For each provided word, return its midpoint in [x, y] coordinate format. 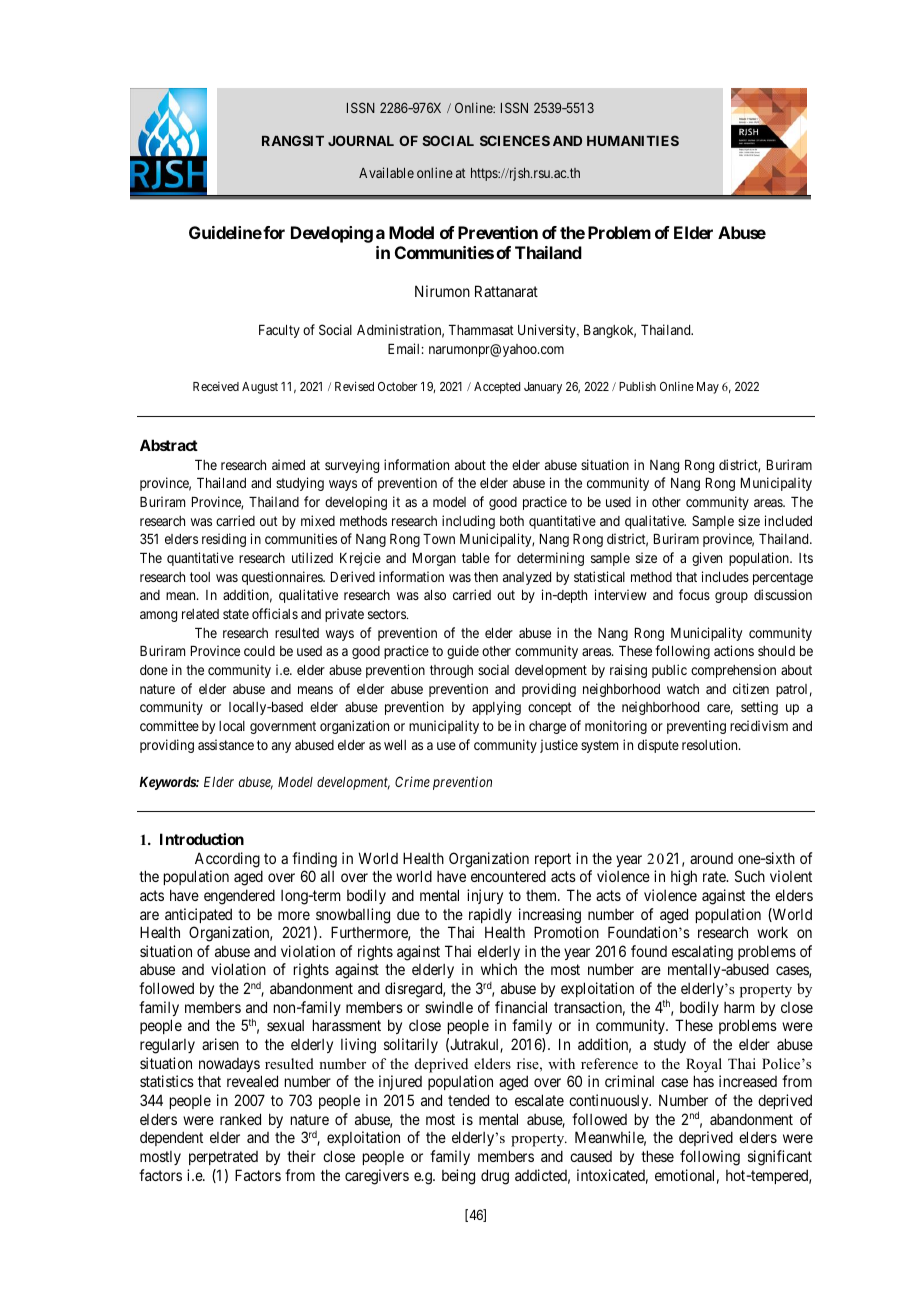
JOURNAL [361, 140]
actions [734, 650]
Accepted [497, 388]
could [259, 651]
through [451, 671]
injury [485, 896]
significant [780, 1158]
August [260, 388]
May [708, 388]
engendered [239, 897]
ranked [240, 1119]
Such [750, 876]
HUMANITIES [633, 140]
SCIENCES [515, 140]
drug [495, 1177]
